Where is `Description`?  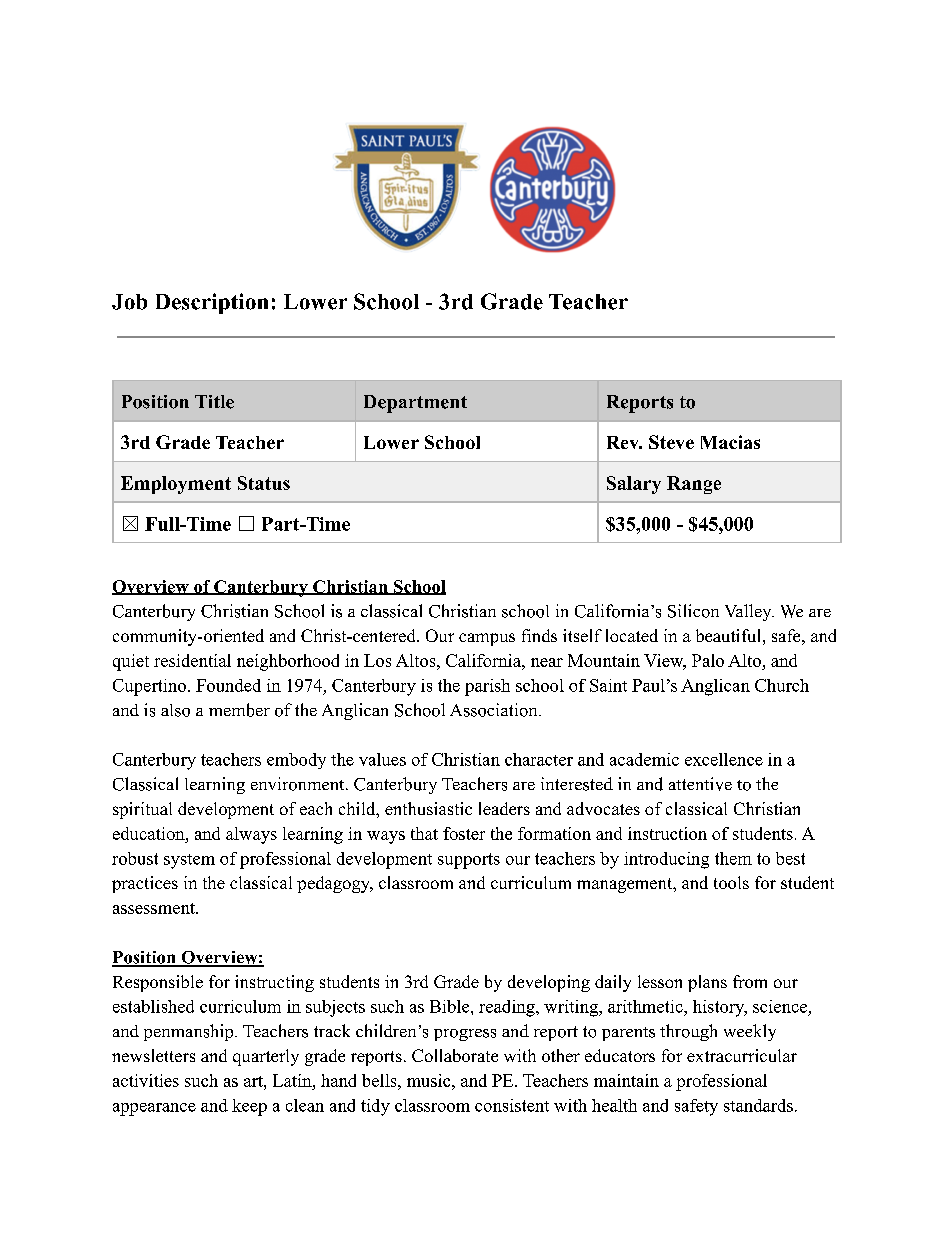
Description is located at coordinates (212, 303).
